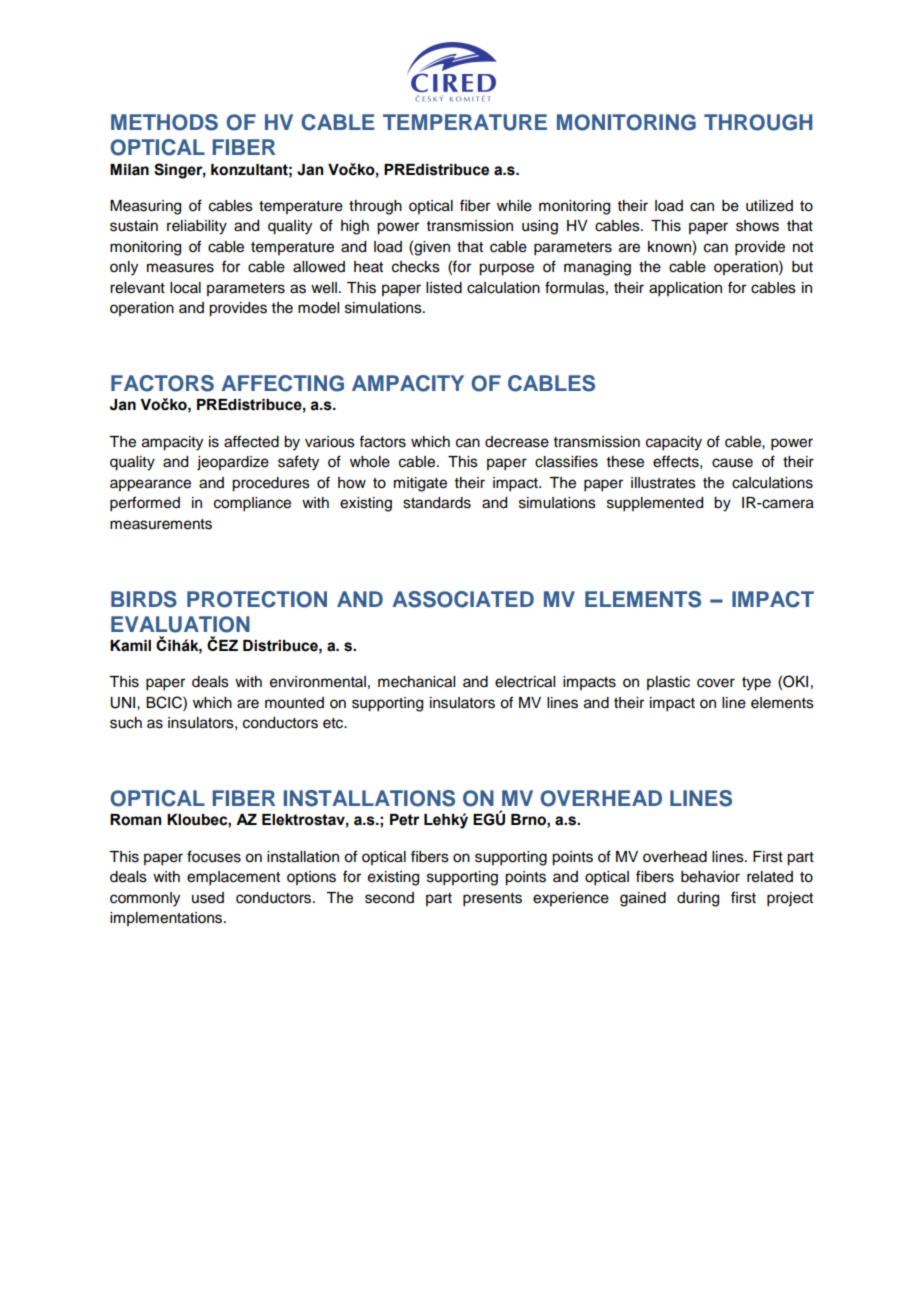 The height and width of the page is (1308, 924). Describe the element at coordinates (716, 683) in the page. I see `cover` at that location.
